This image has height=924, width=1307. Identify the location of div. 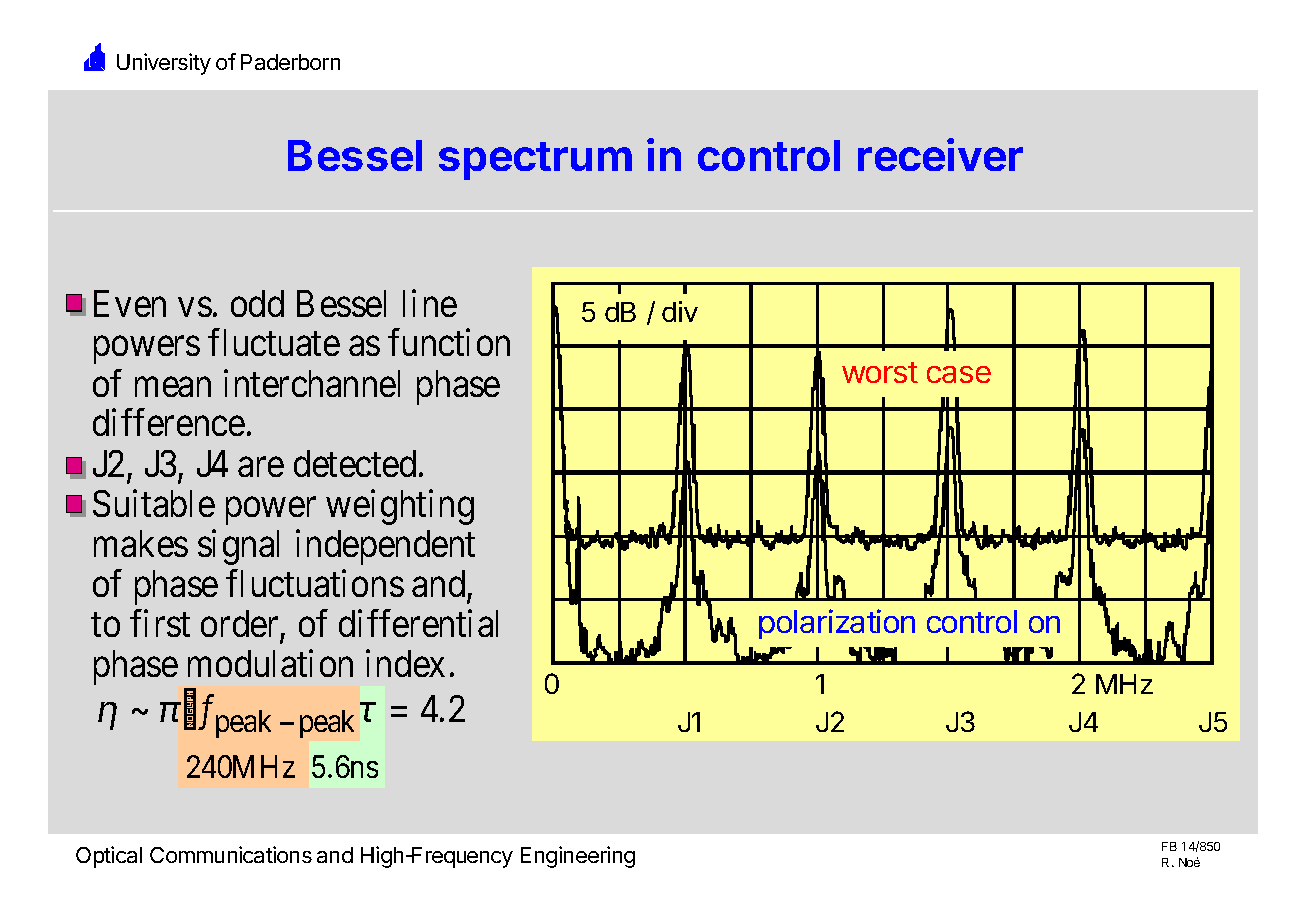
(680, 311).
